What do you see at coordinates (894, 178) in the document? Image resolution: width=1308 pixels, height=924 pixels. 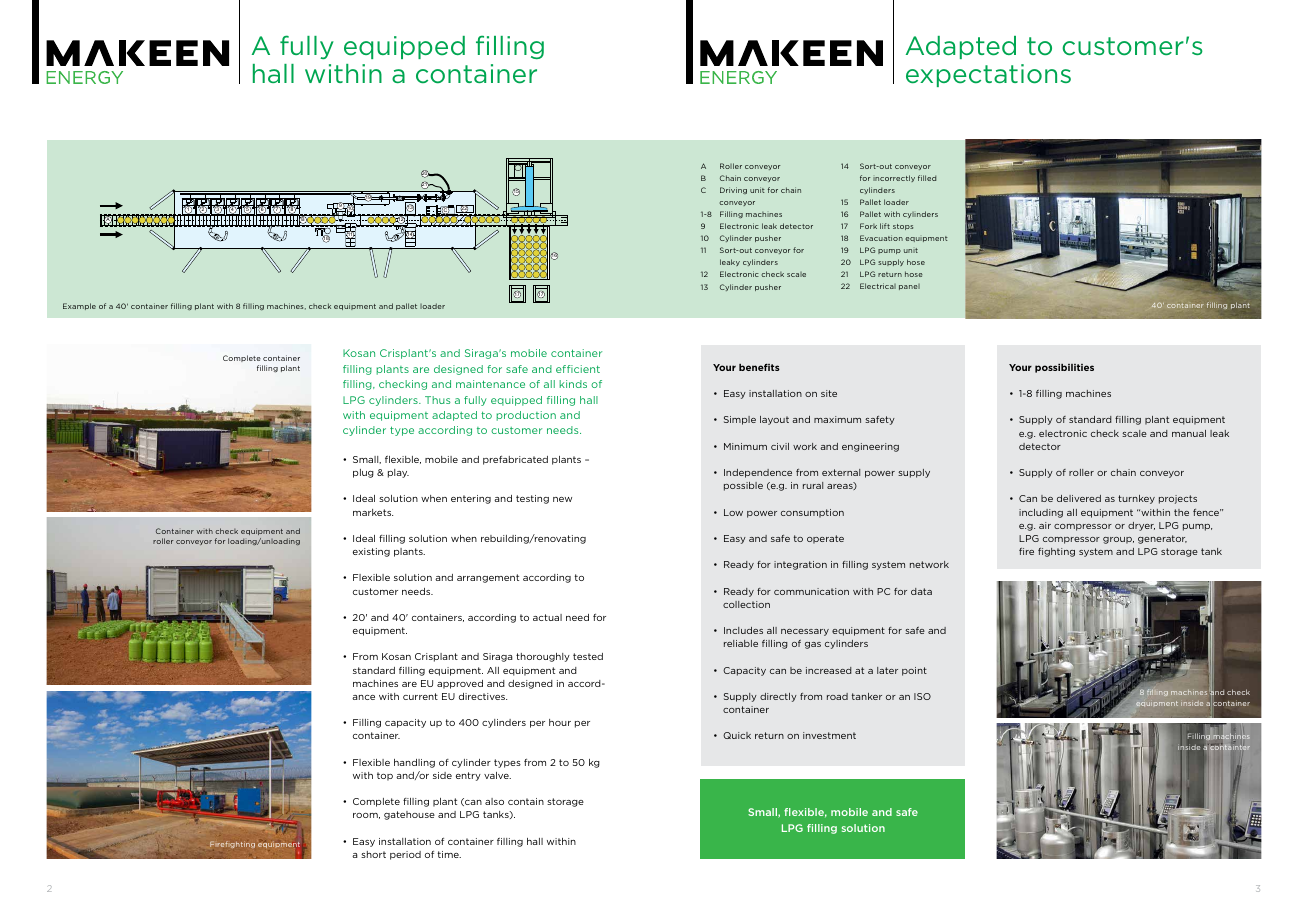 I see `incorrectly` at bounding box center [894, 178].
